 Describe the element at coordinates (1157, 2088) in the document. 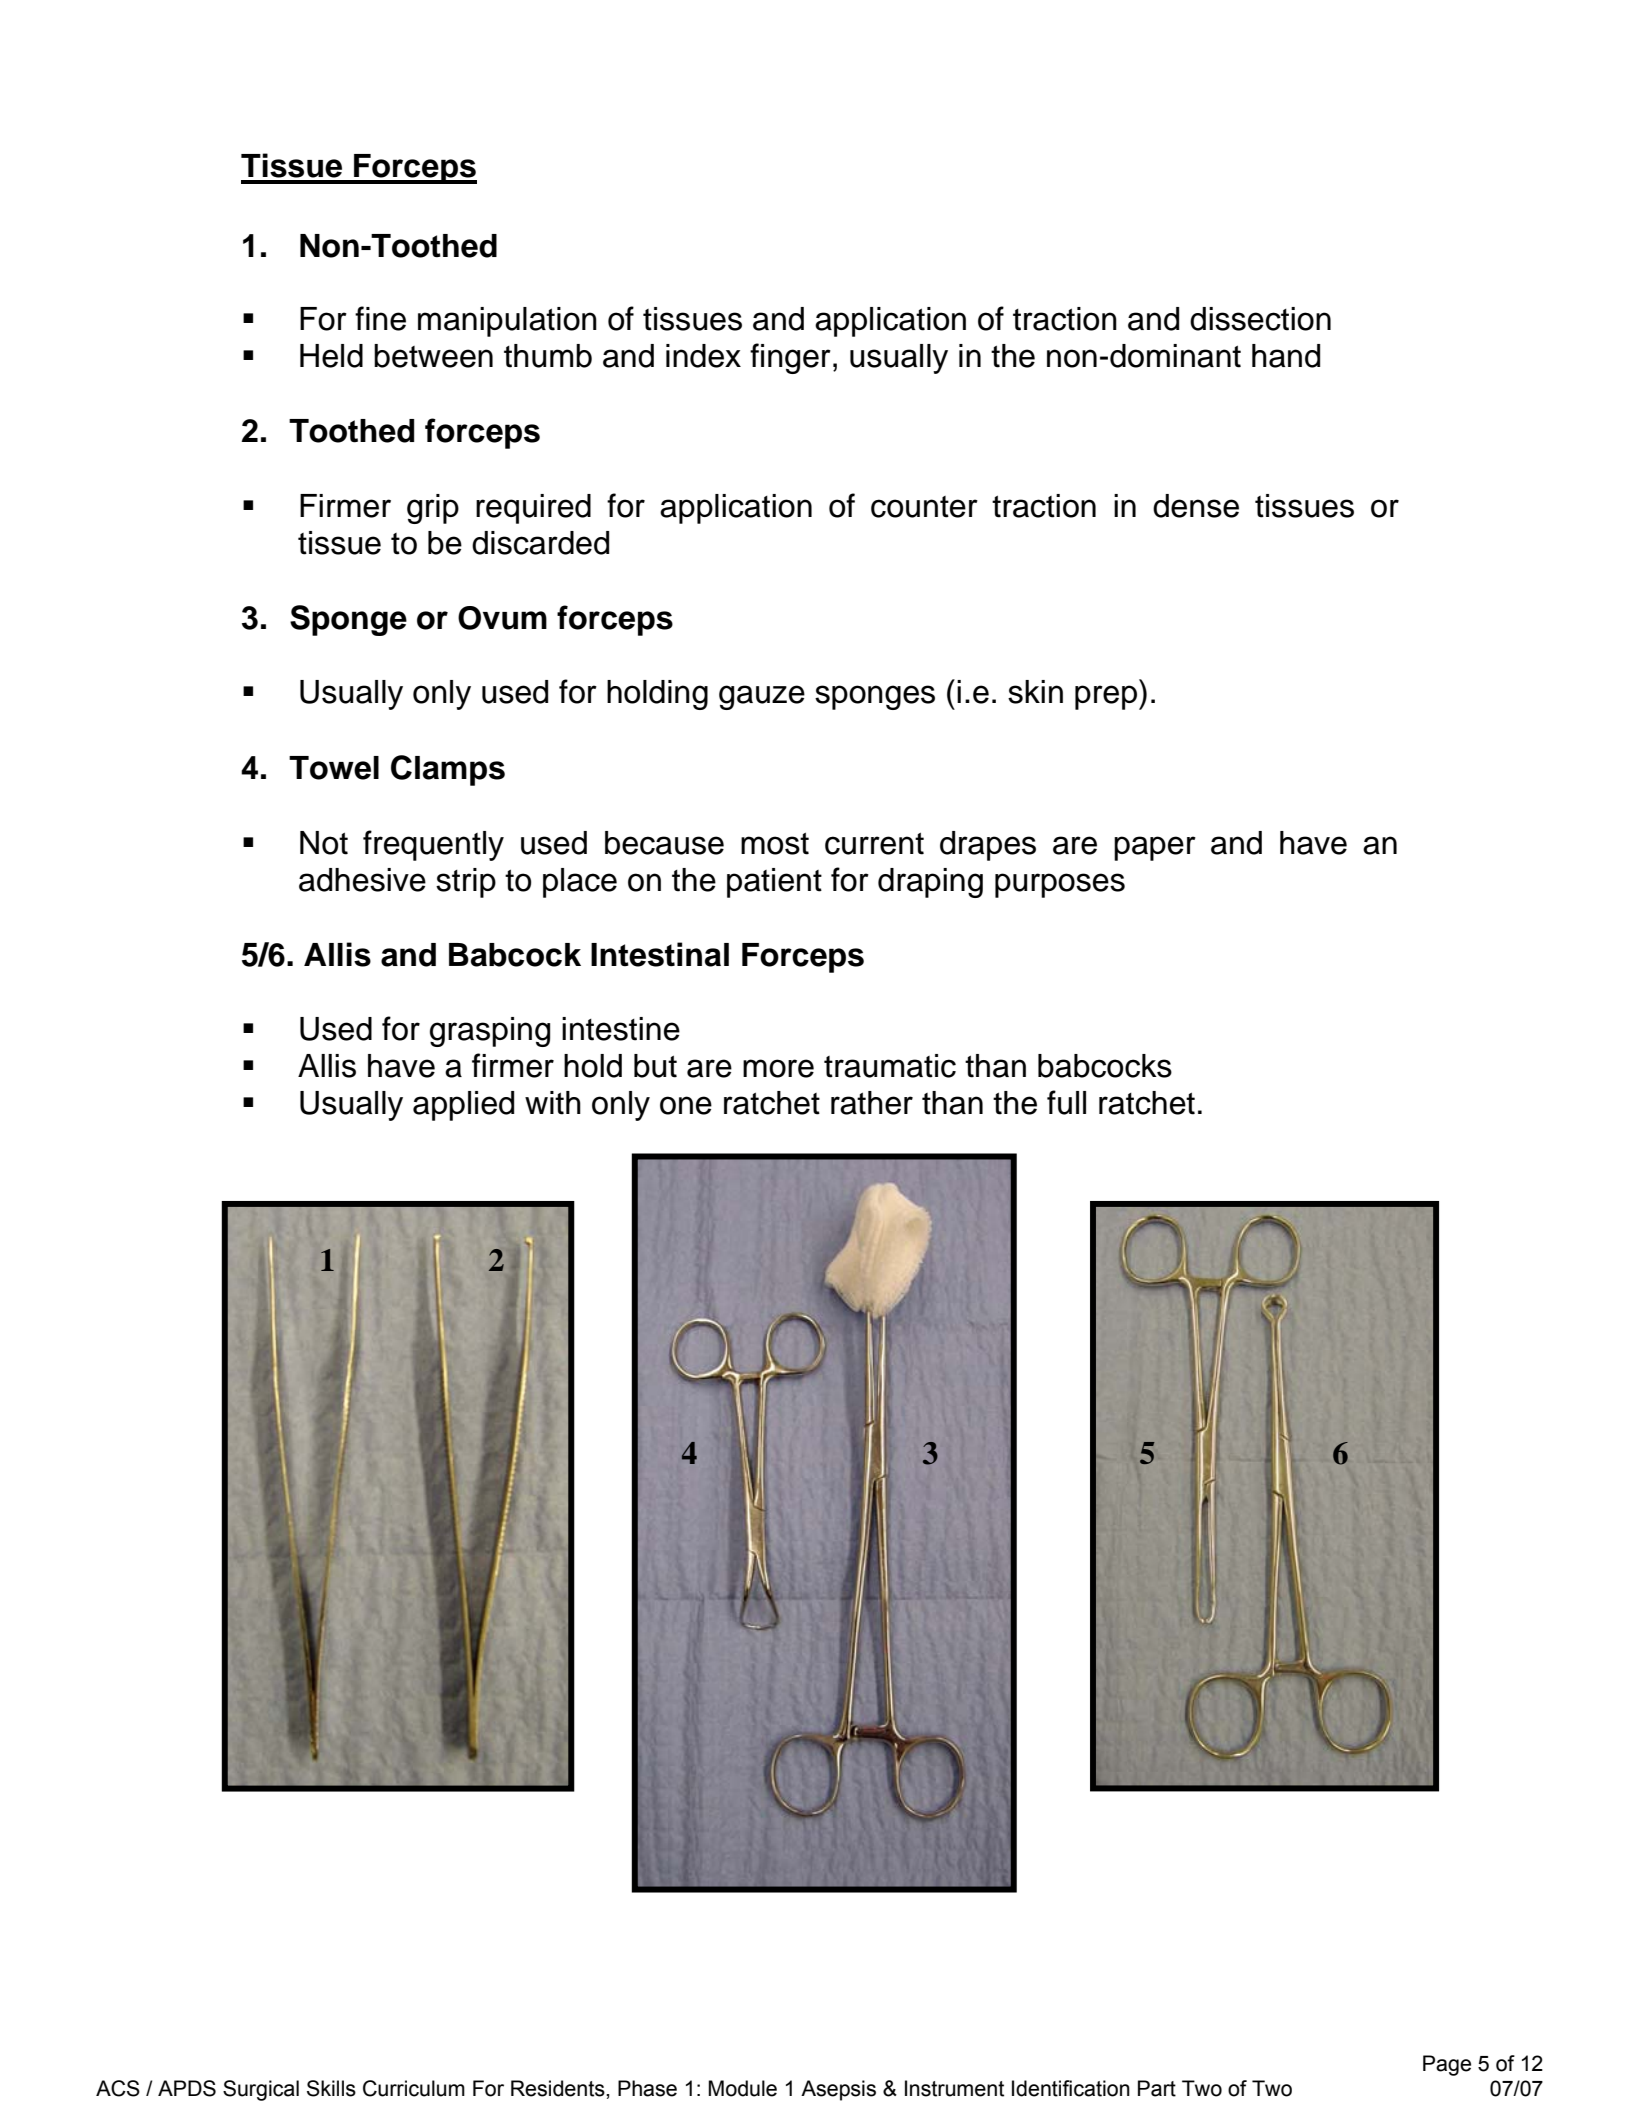

I see `Part` at that location.
